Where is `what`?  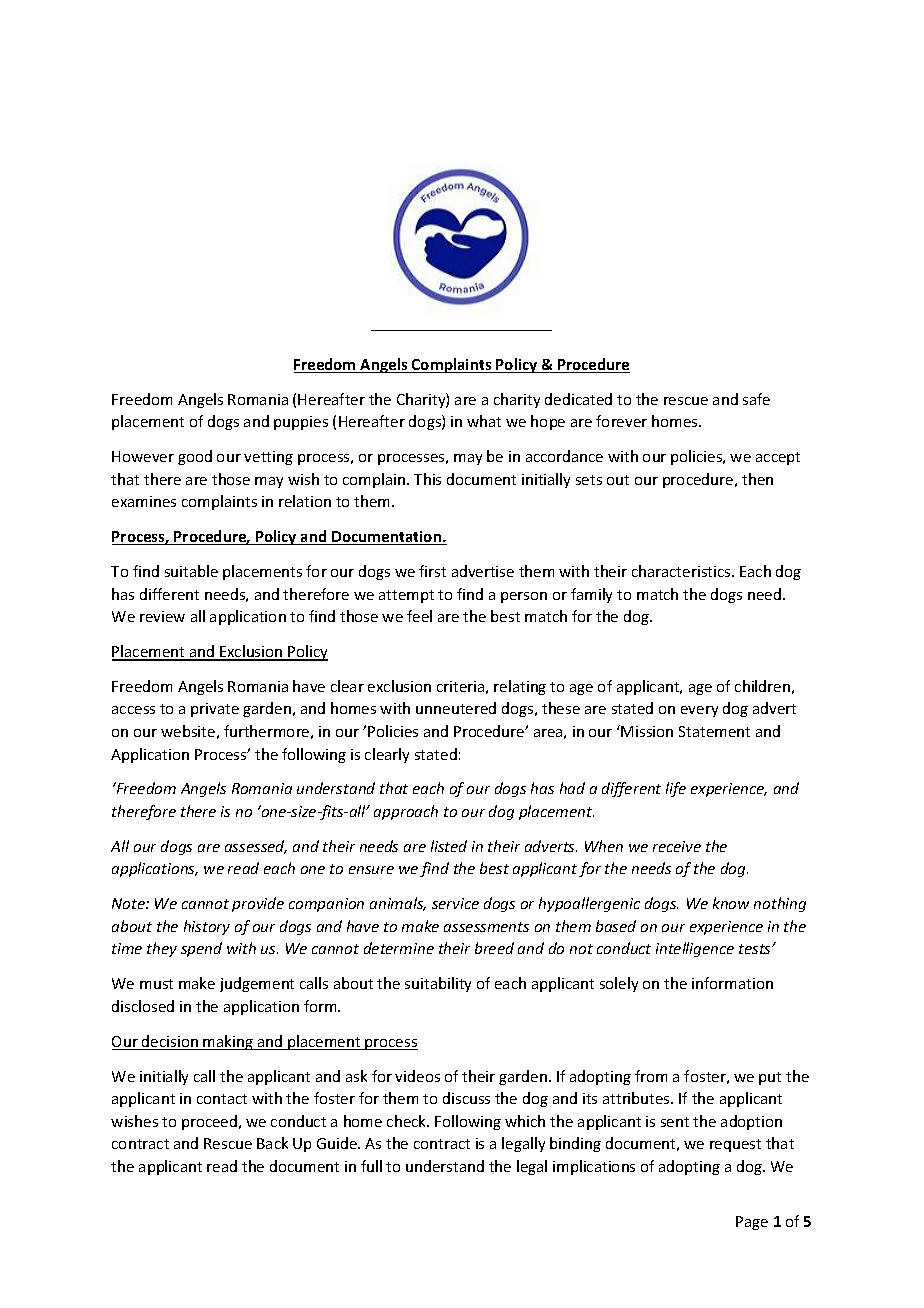
what is located at coordinates (484, 421).
